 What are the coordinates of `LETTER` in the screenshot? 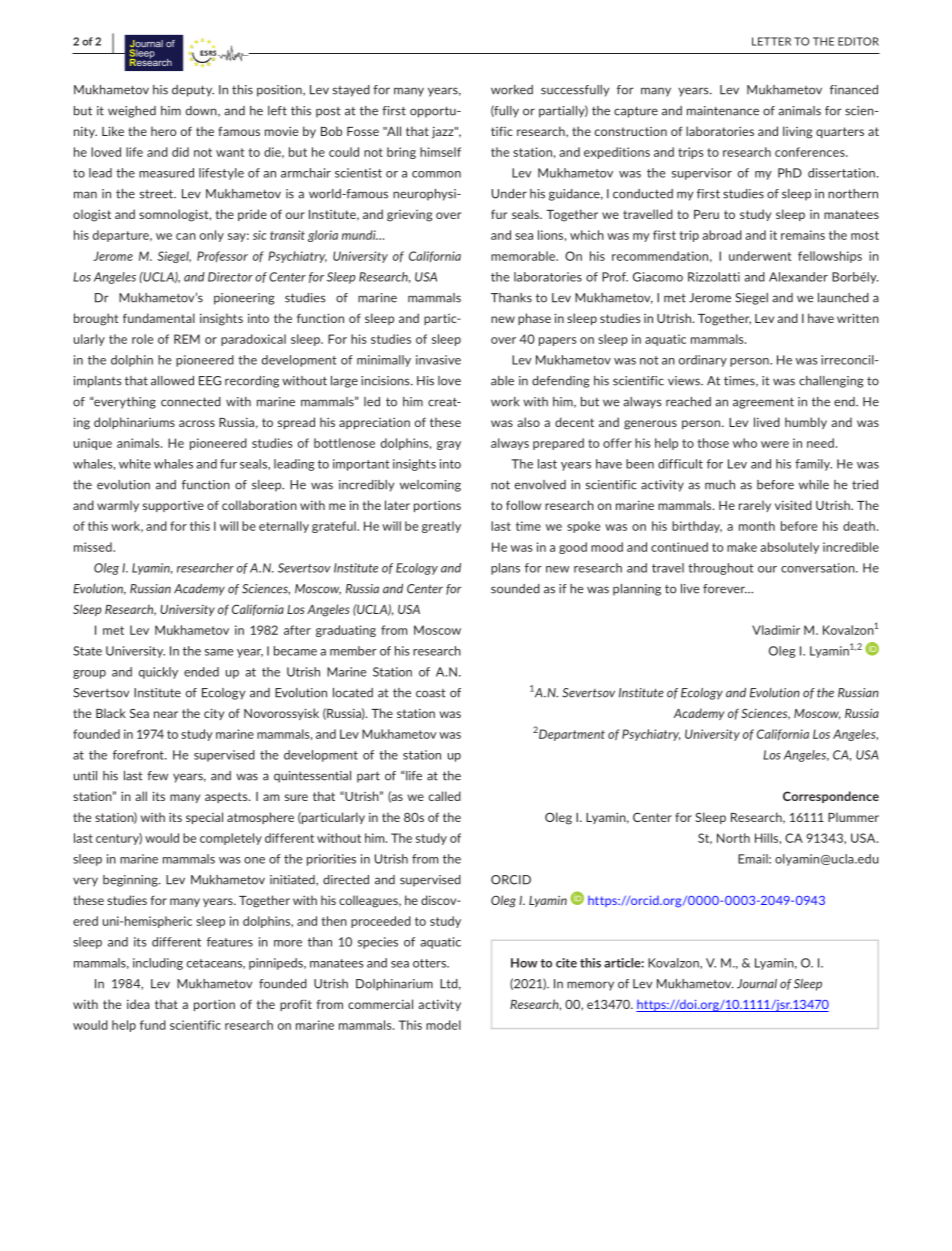 It's located at (771, 41).
